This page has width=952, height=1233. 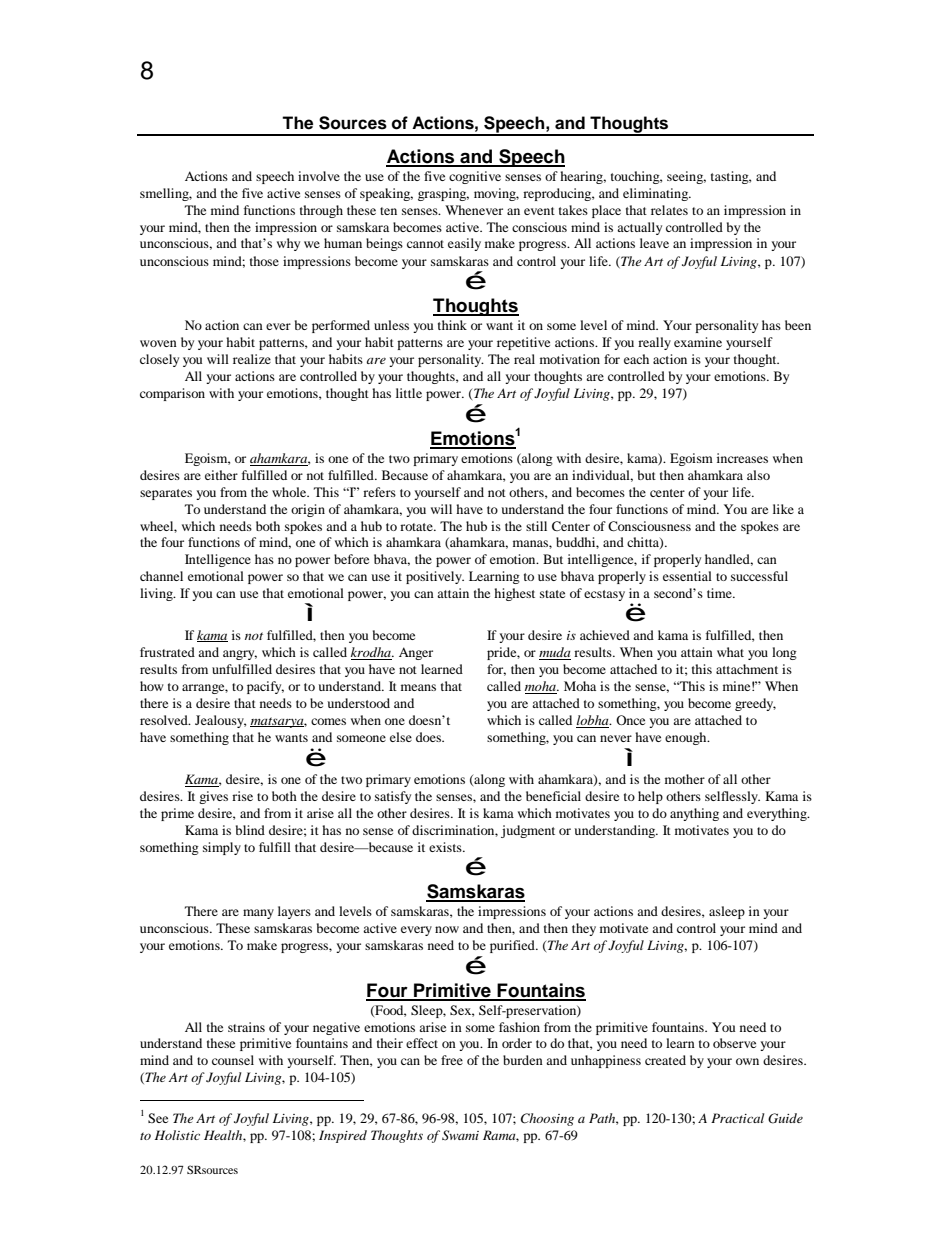 What do you see at coordinates (177, 1135) in the page?
I see `Holistic` at bounding box center [177, 1135].
